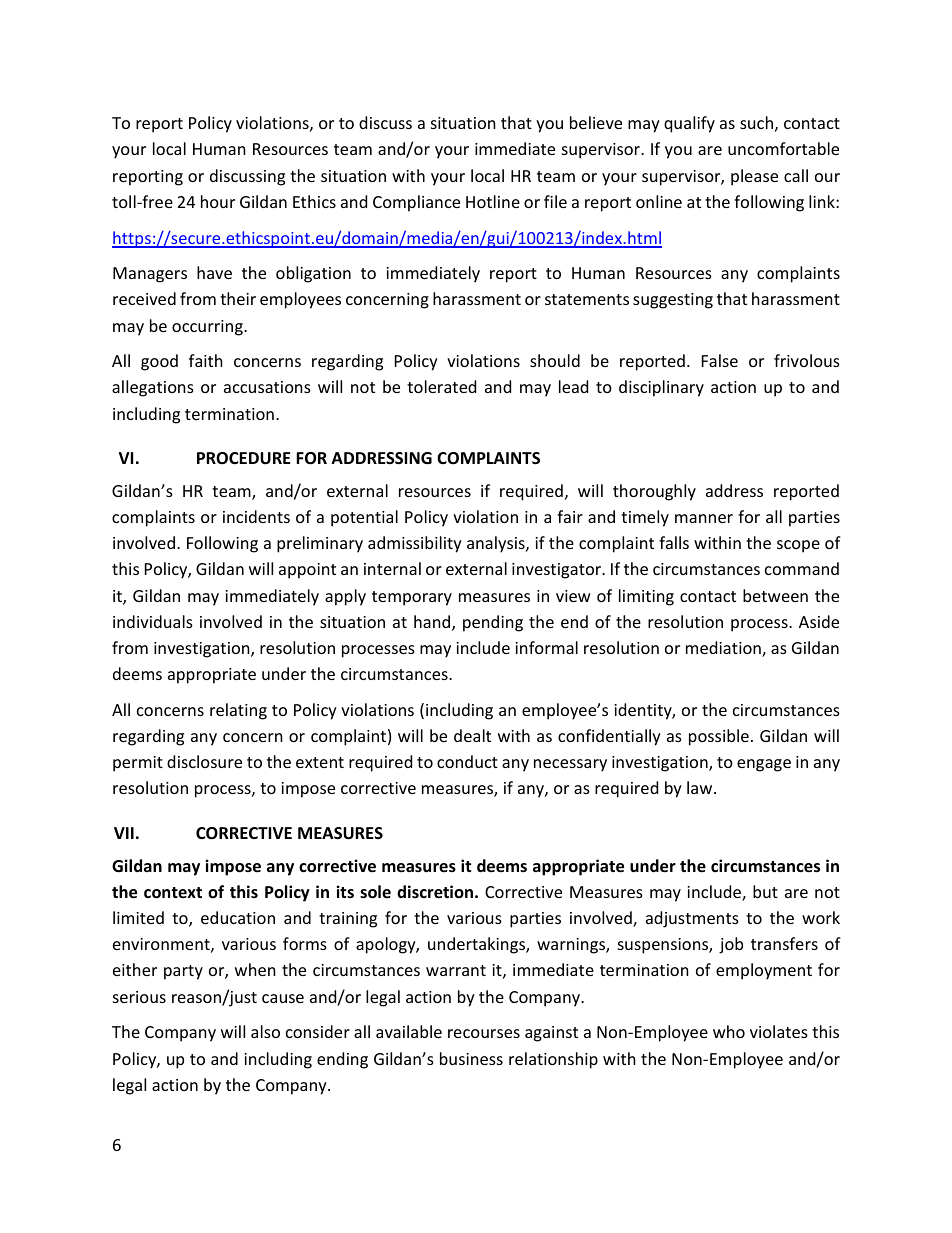 Image resolution: width=952 pixels, height=1233 pixels. I want to click on please, so click(754, 177).
